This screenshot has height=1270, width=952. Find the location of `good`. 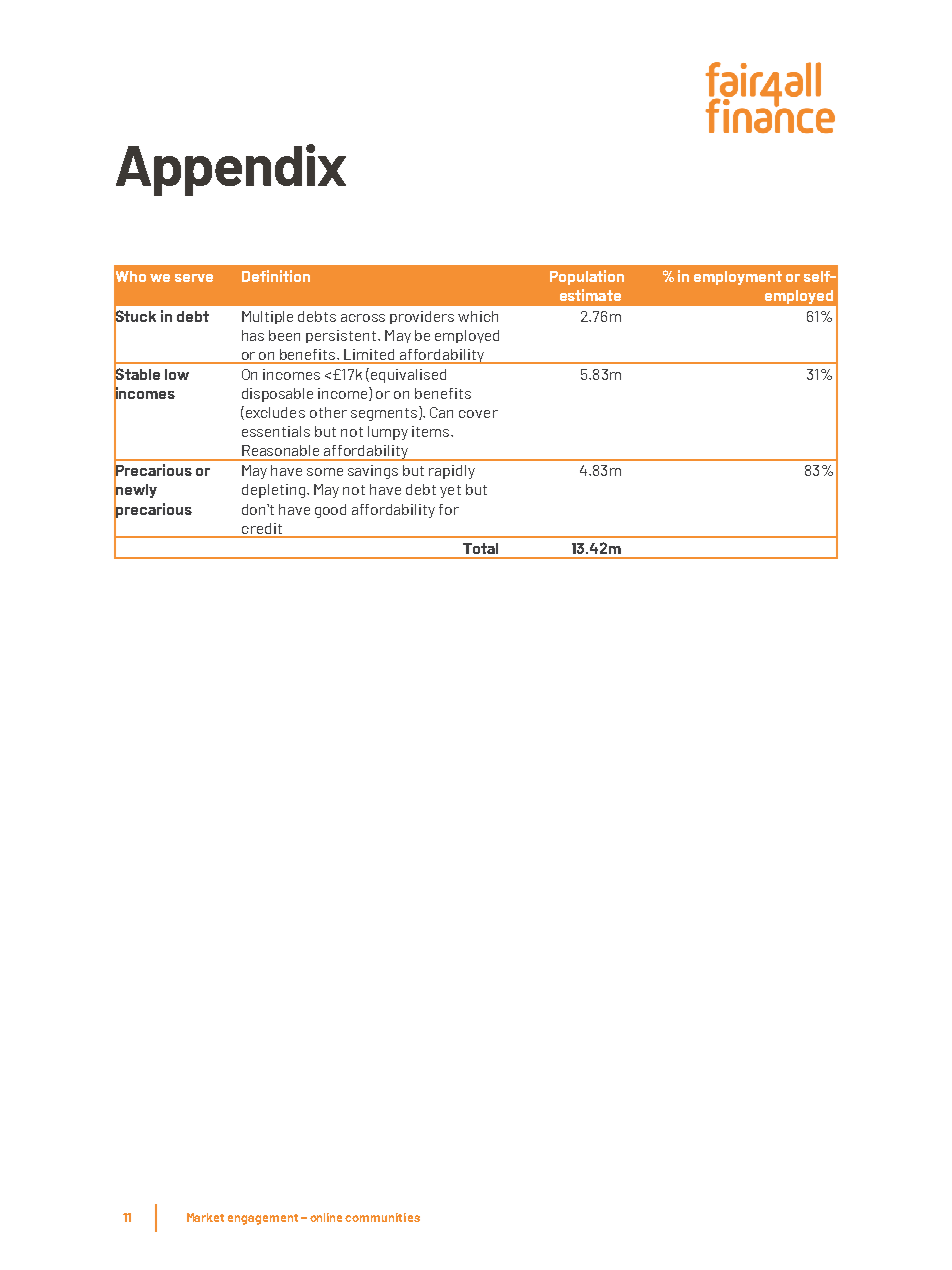

good is located at coordinates (330, 511).
